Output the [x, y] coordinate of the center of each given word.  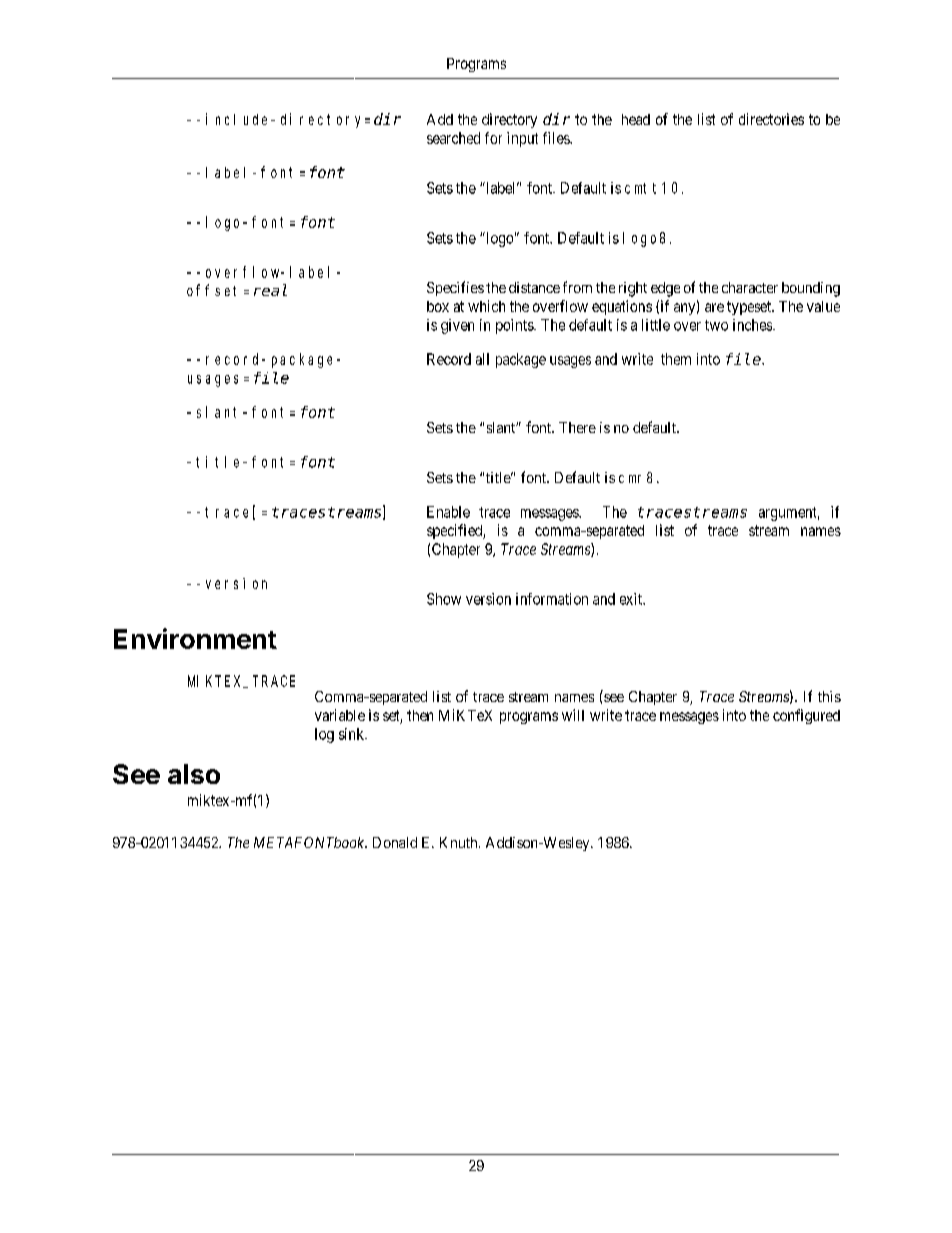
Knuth [460, 842]
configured [806, 716]
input [522, 139]
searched [453, 138]
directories [771, 119]
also [194, 774]
